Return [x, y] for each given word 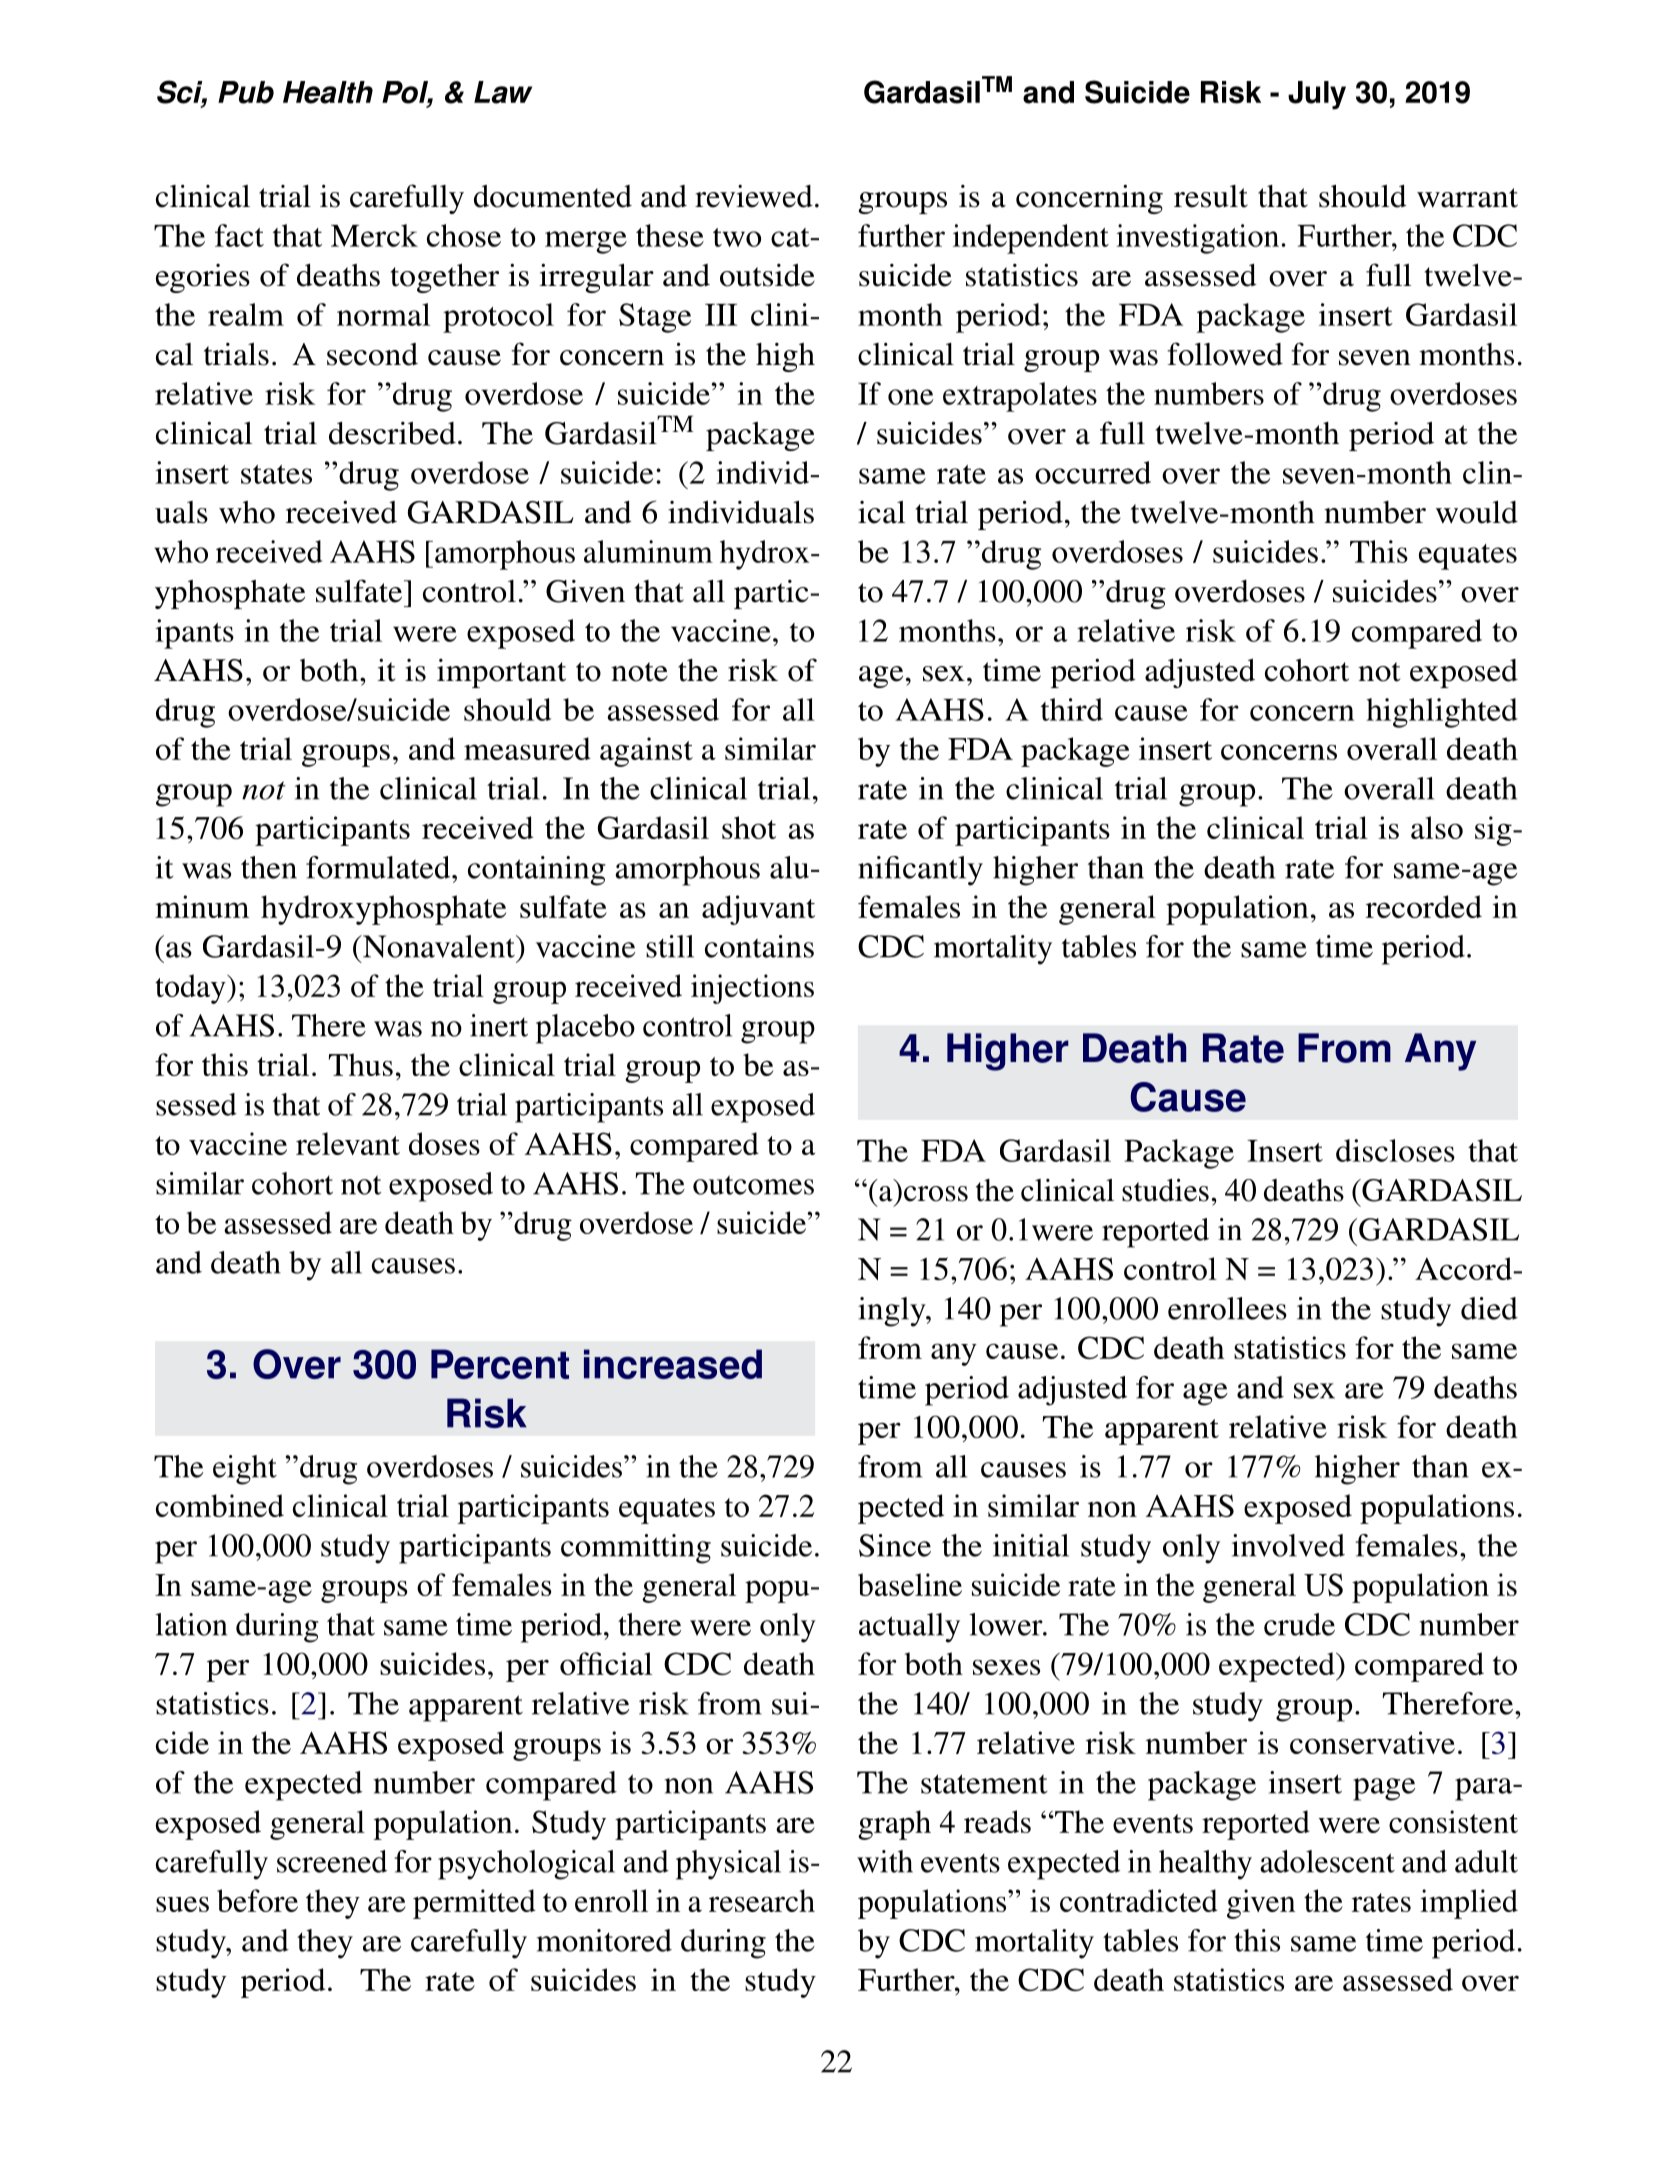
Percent [500, 1364]
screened [332, 1861]
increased [673, 1364]
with [885, 1861]
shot [749, 827]
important [501, 673]
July [1317, 95]
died [1489, 1308]
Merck [374, 235]
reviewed [754, 196]
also [1437, 827]
